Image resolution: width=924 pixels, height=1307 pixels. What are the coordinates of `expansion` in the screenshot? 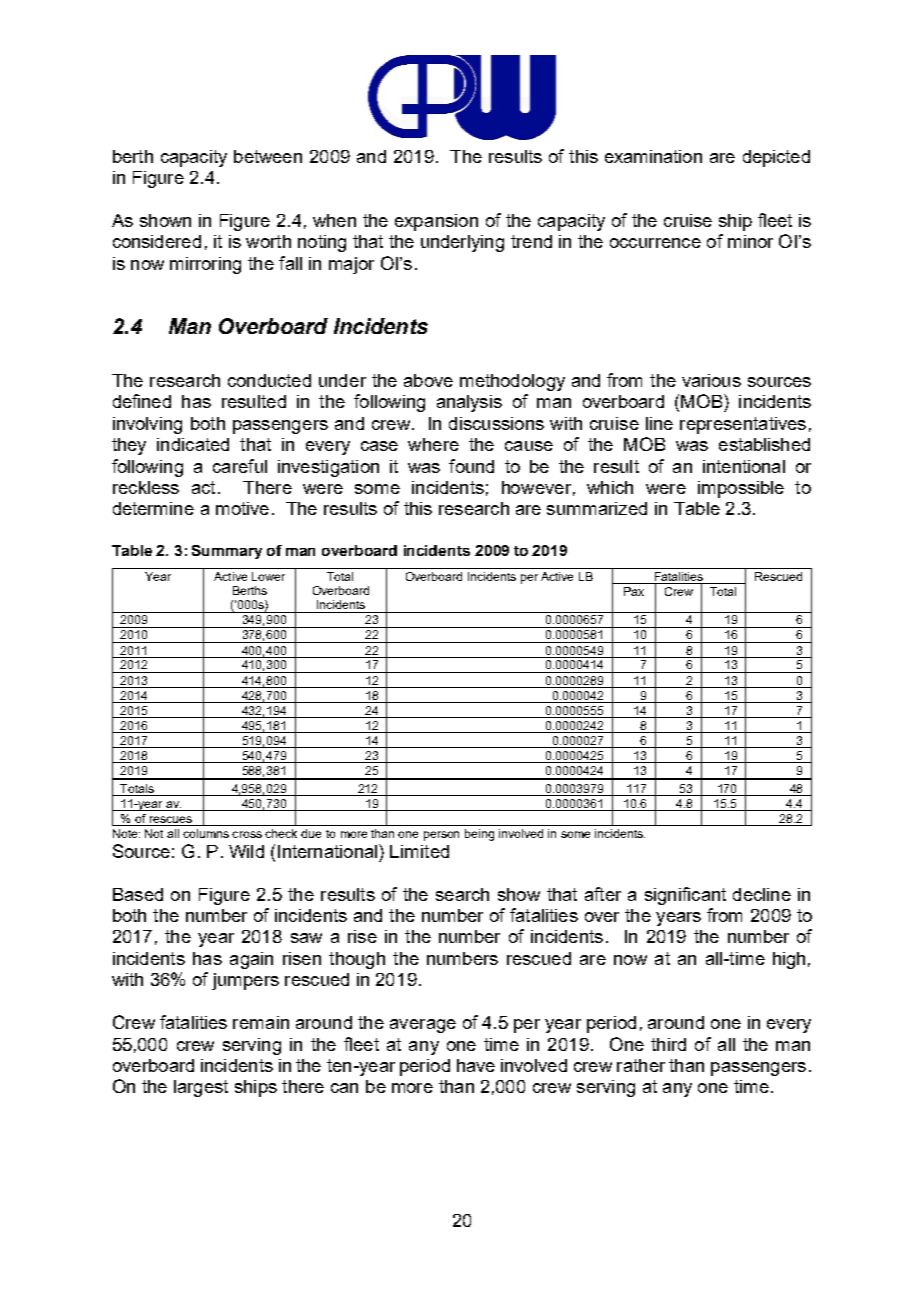 It's located at (436, 222).
